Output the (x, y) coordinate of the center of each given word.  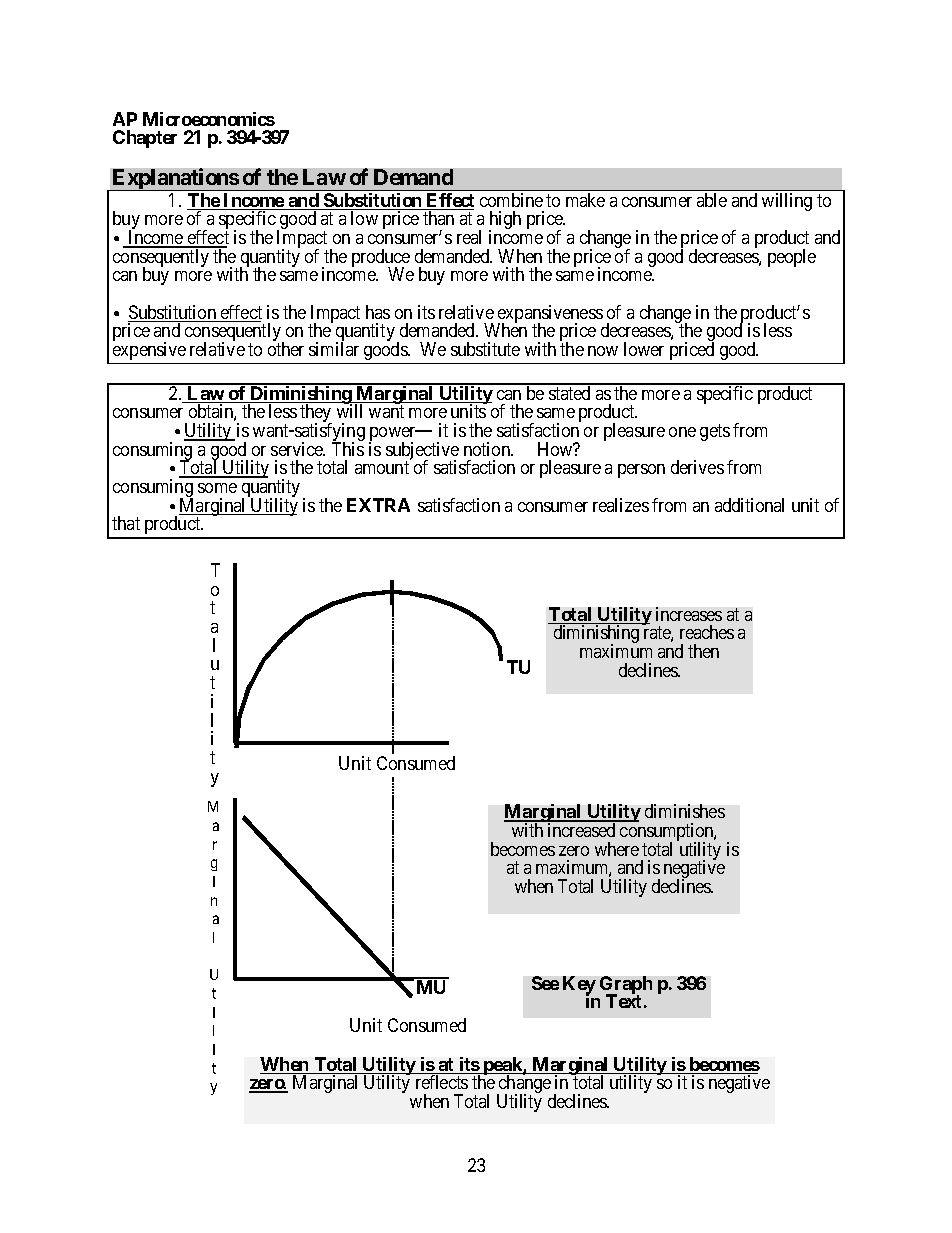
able (712, 200)
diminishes (685, 811)
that (126, 523)
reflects (442, 1082)
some (217, 488)
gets (715, 432)
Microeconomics (209, 119)
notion (488, 449)
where (617, 849)
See (545, 983)
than (438, 218)
